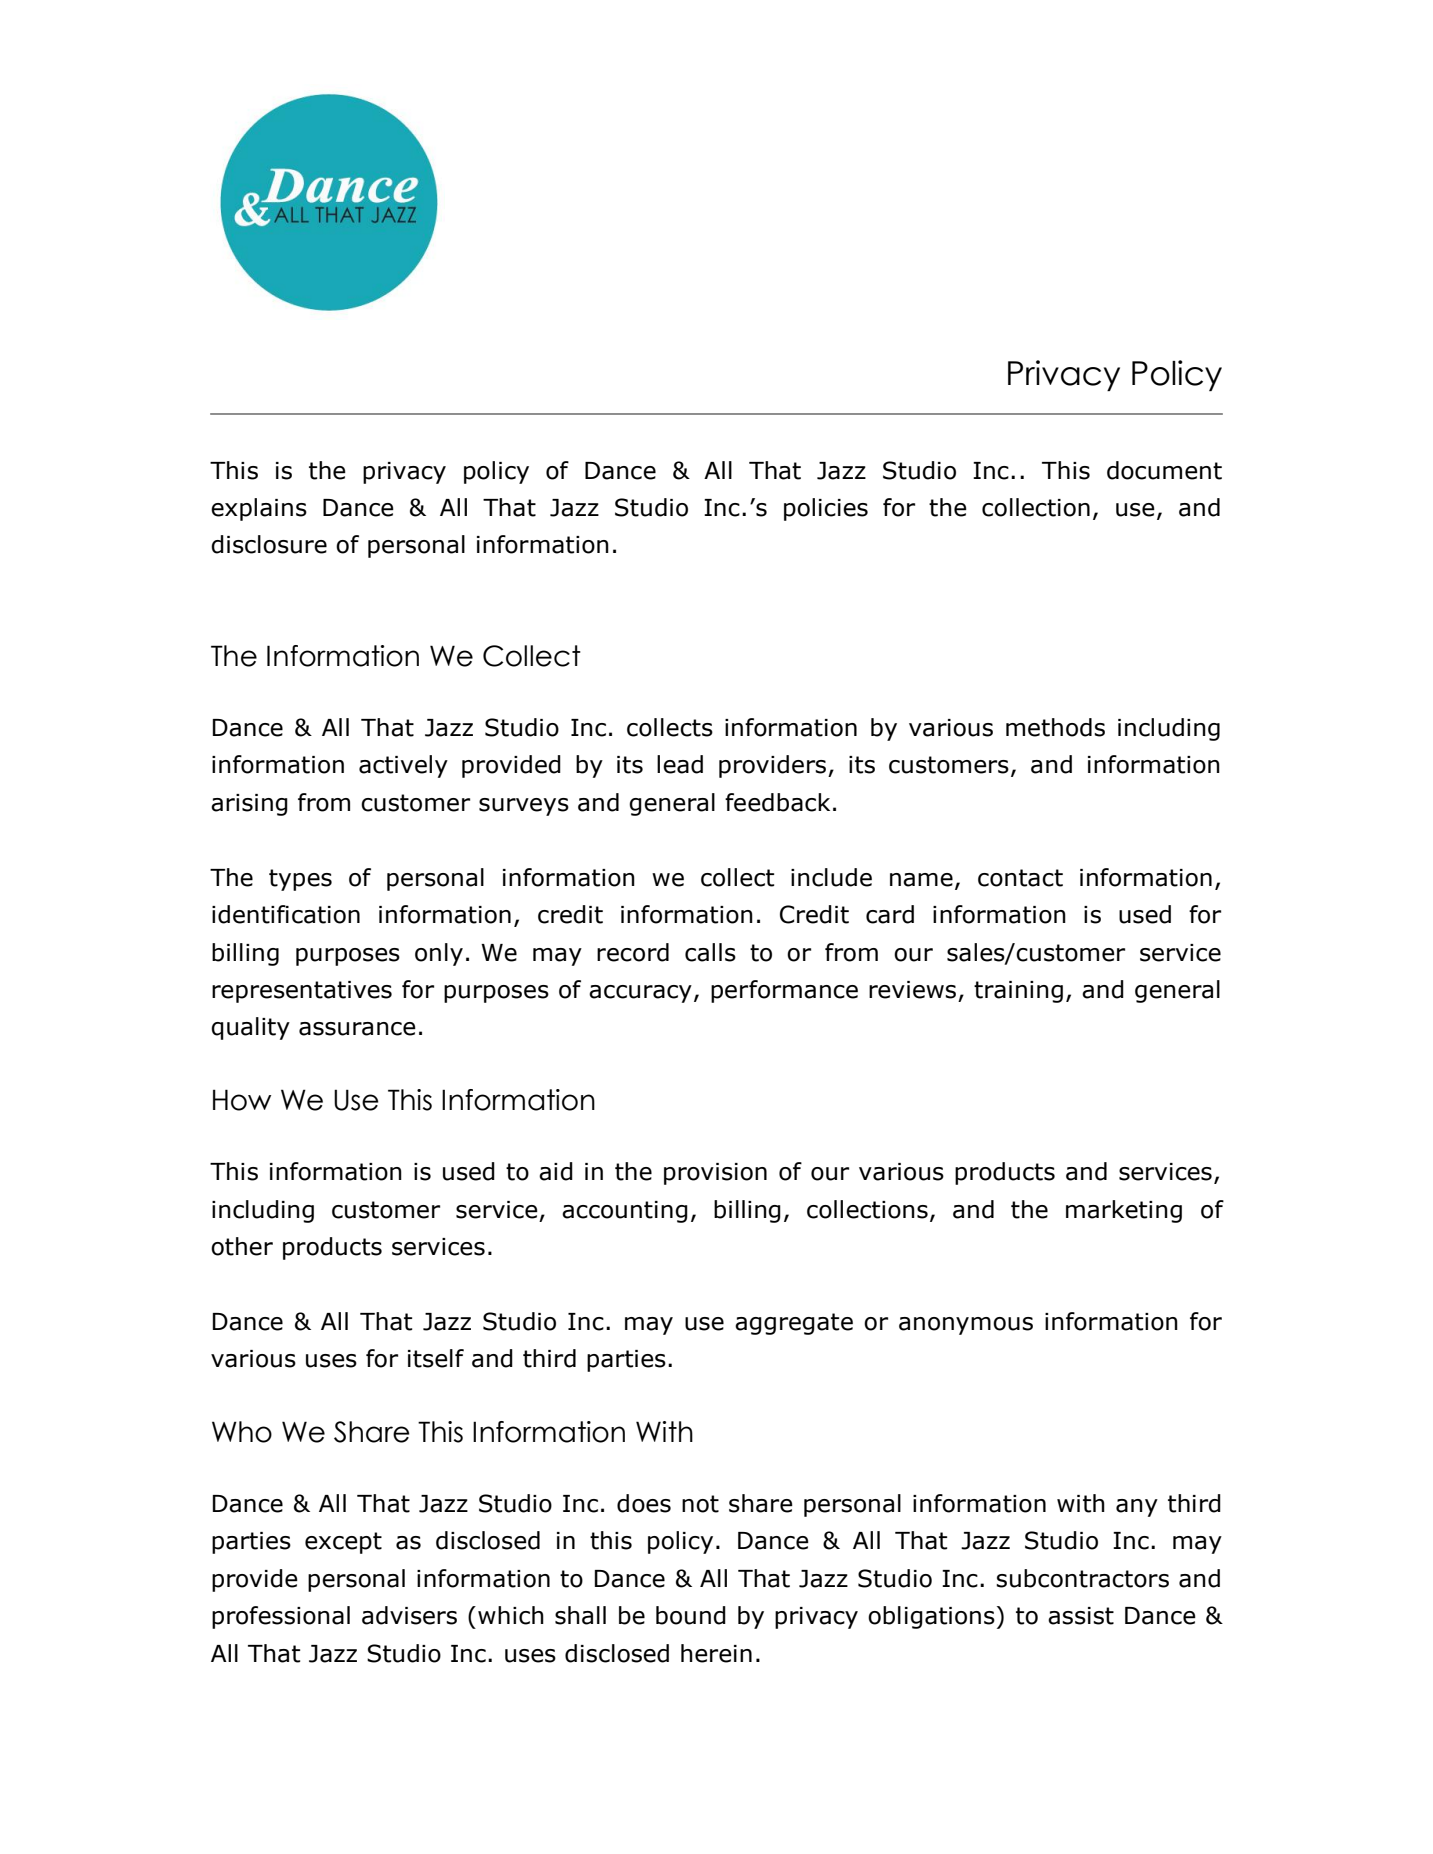 Image resolution: width=1433 pixels, height=1854 pixels. I want to click on assurance, so click(357, 1029).
